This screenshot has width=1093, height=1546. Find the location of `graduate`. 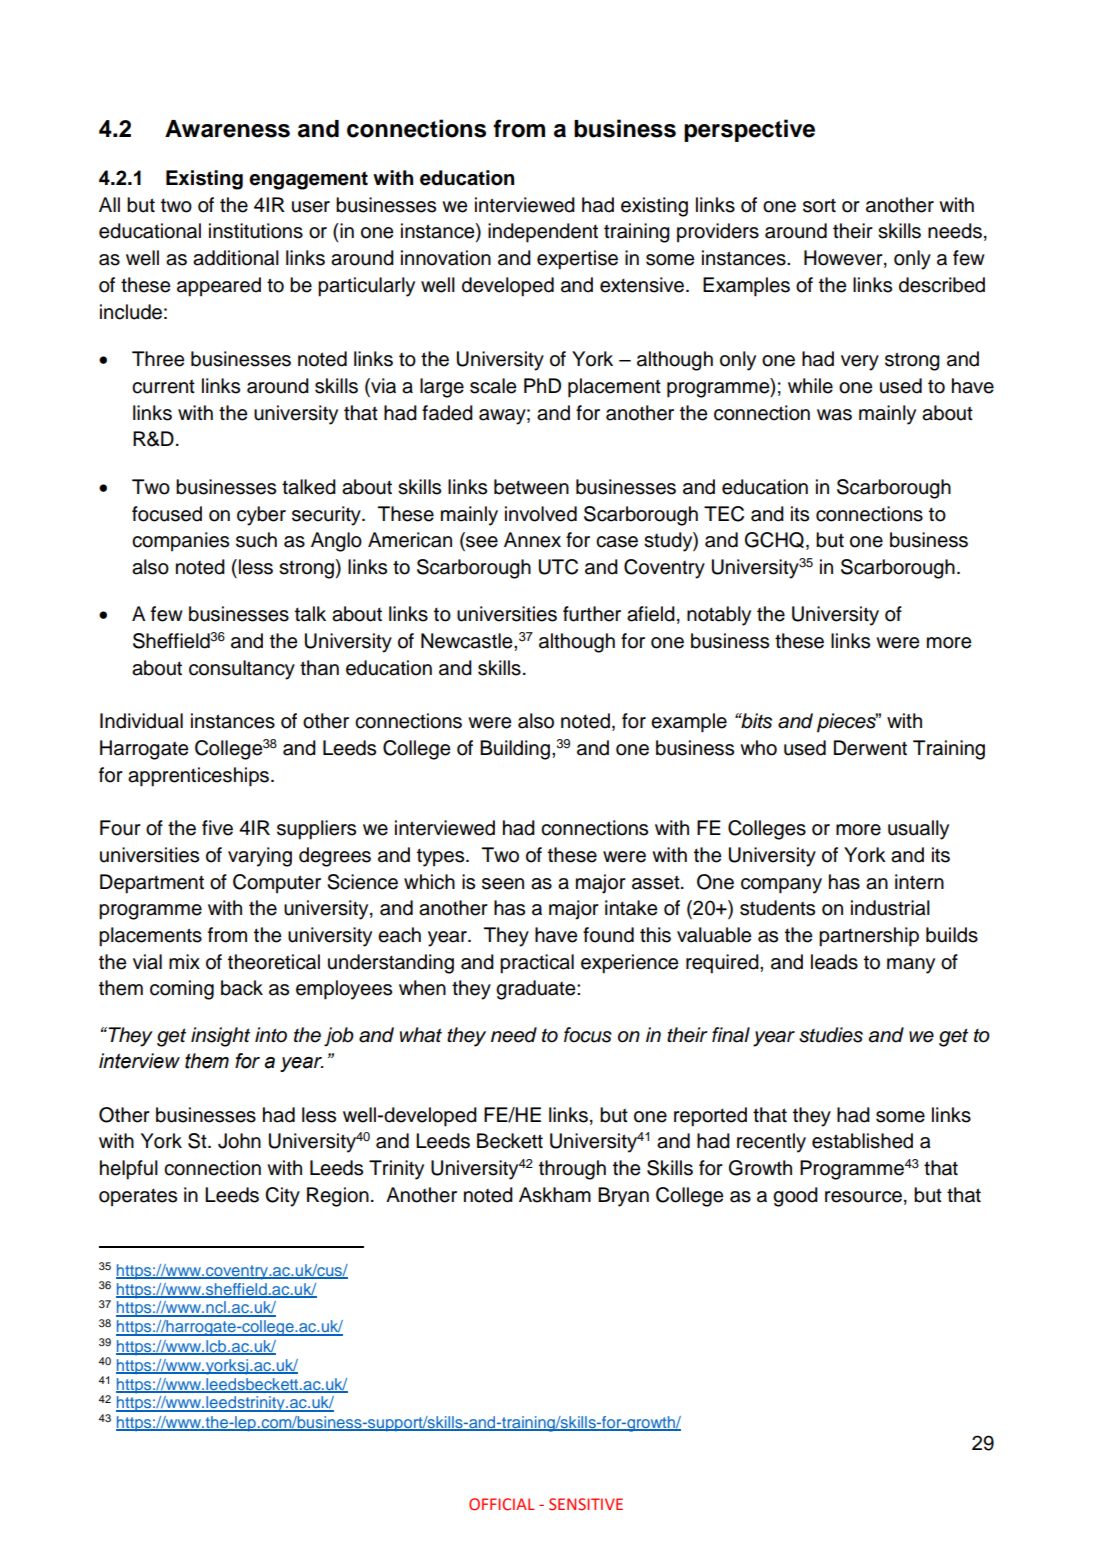

graduate is located at coordinates (537, 990).
